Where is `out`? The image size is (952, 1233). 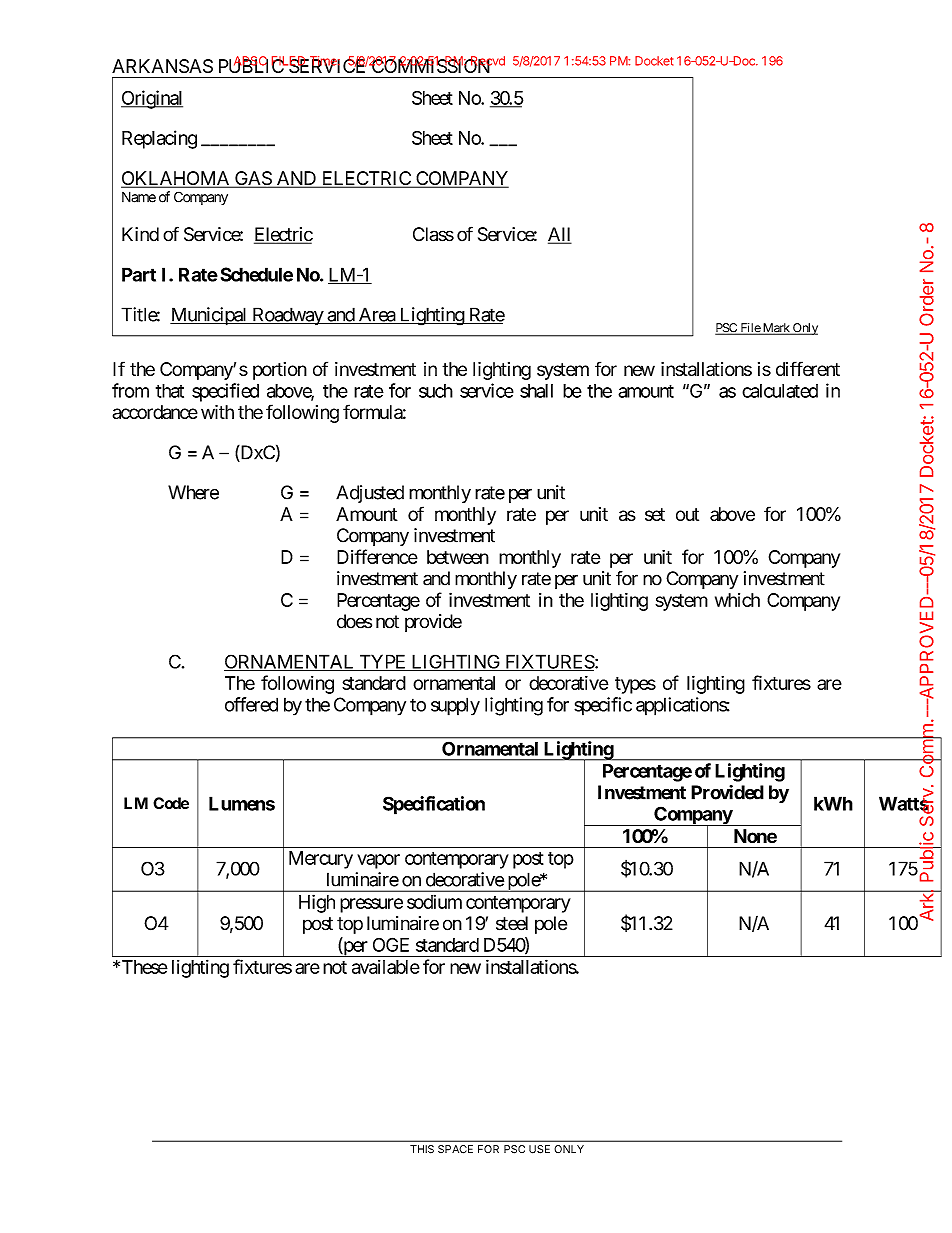
out is located at coordinates (687, 514).
